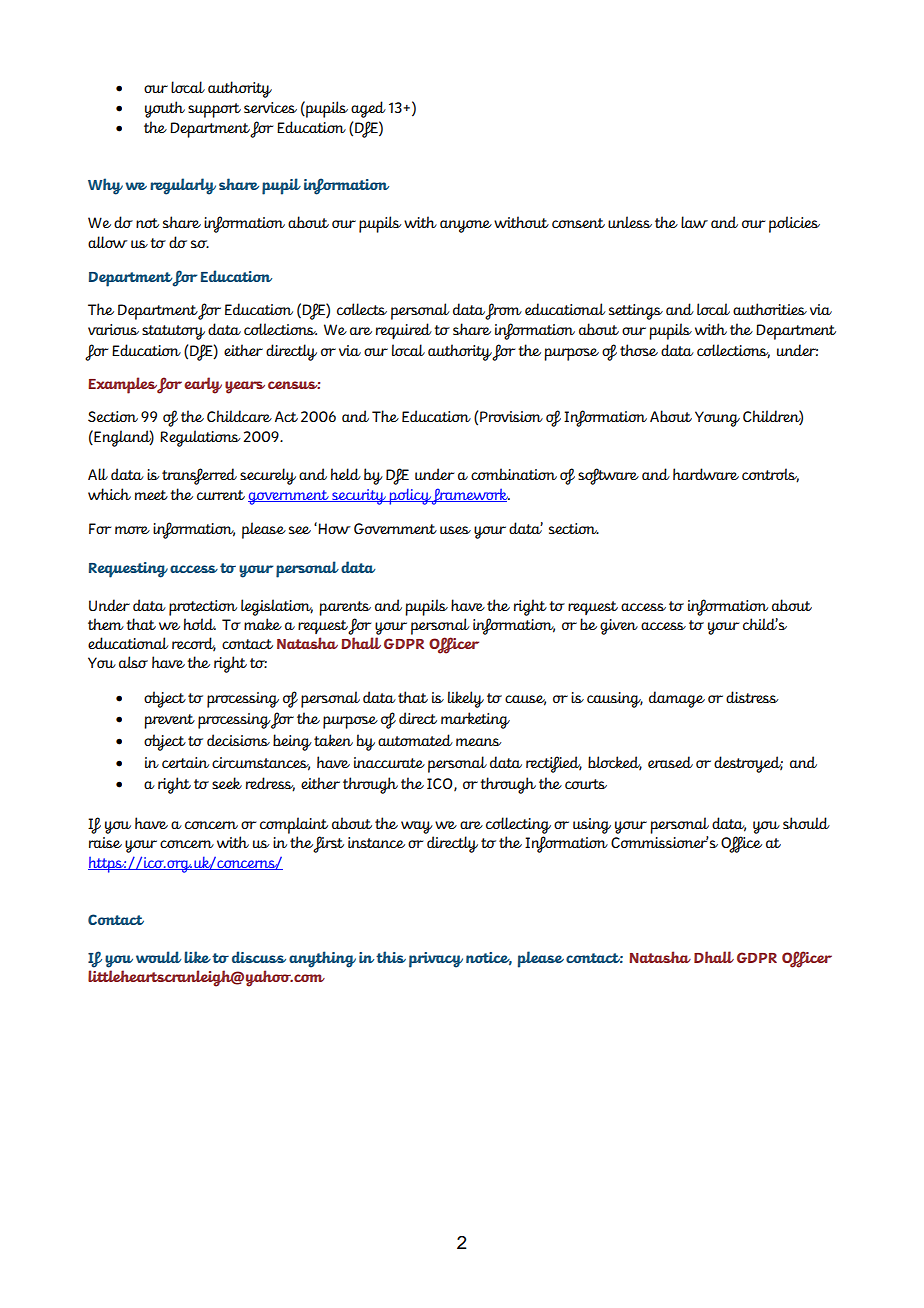 Image resolution: width=924 pixels, height=1308 pixels. What do you see at coordinates (706, 474) in the image?
I see `hardware` at bounding box center [706, 474].
